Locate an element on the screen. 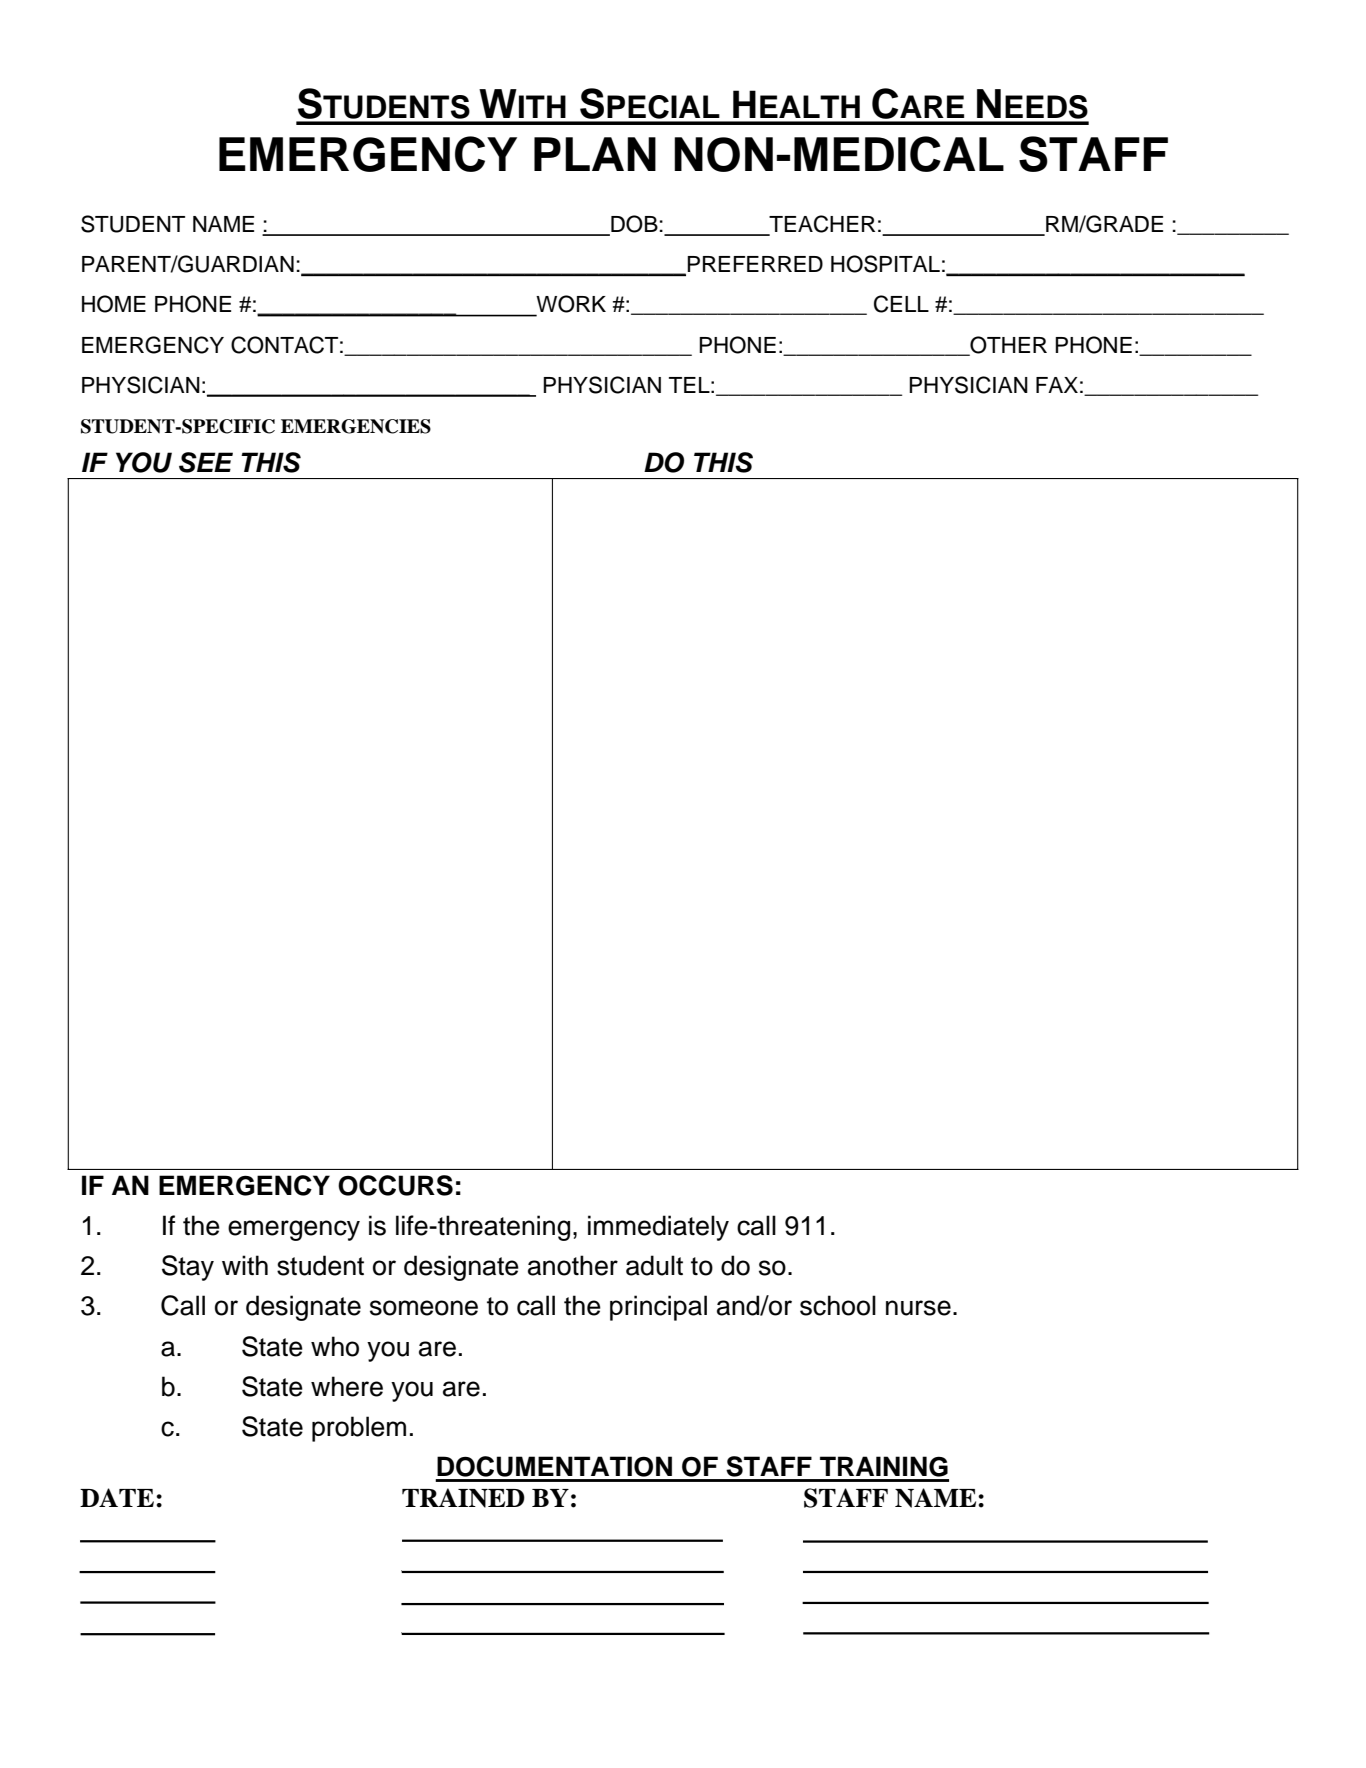 The height and width of the screenshot is (1768, 1366). adult is located at coordinates (654, 1265).
